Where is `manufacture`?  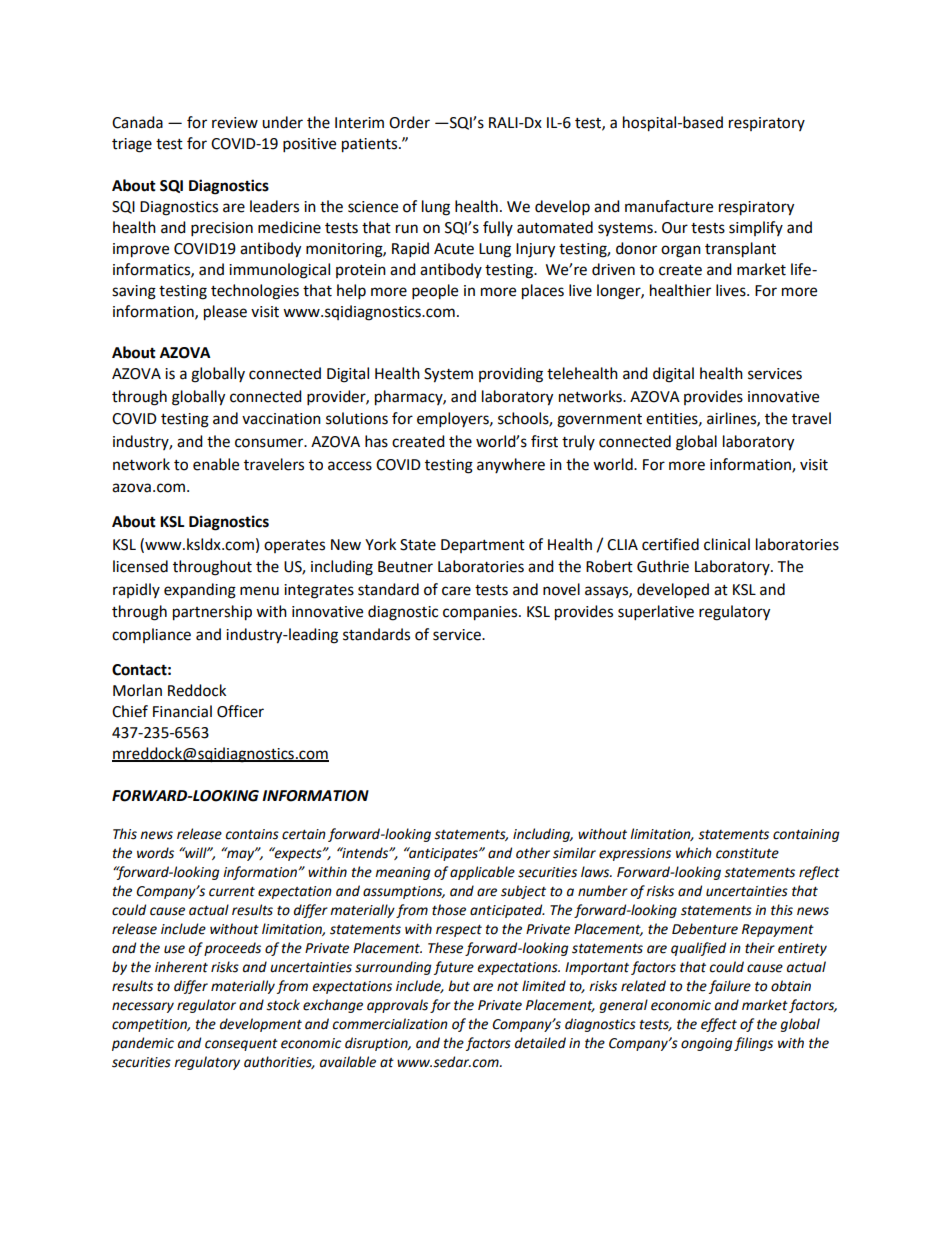
manufacture is located at coordinates (669, 206).
